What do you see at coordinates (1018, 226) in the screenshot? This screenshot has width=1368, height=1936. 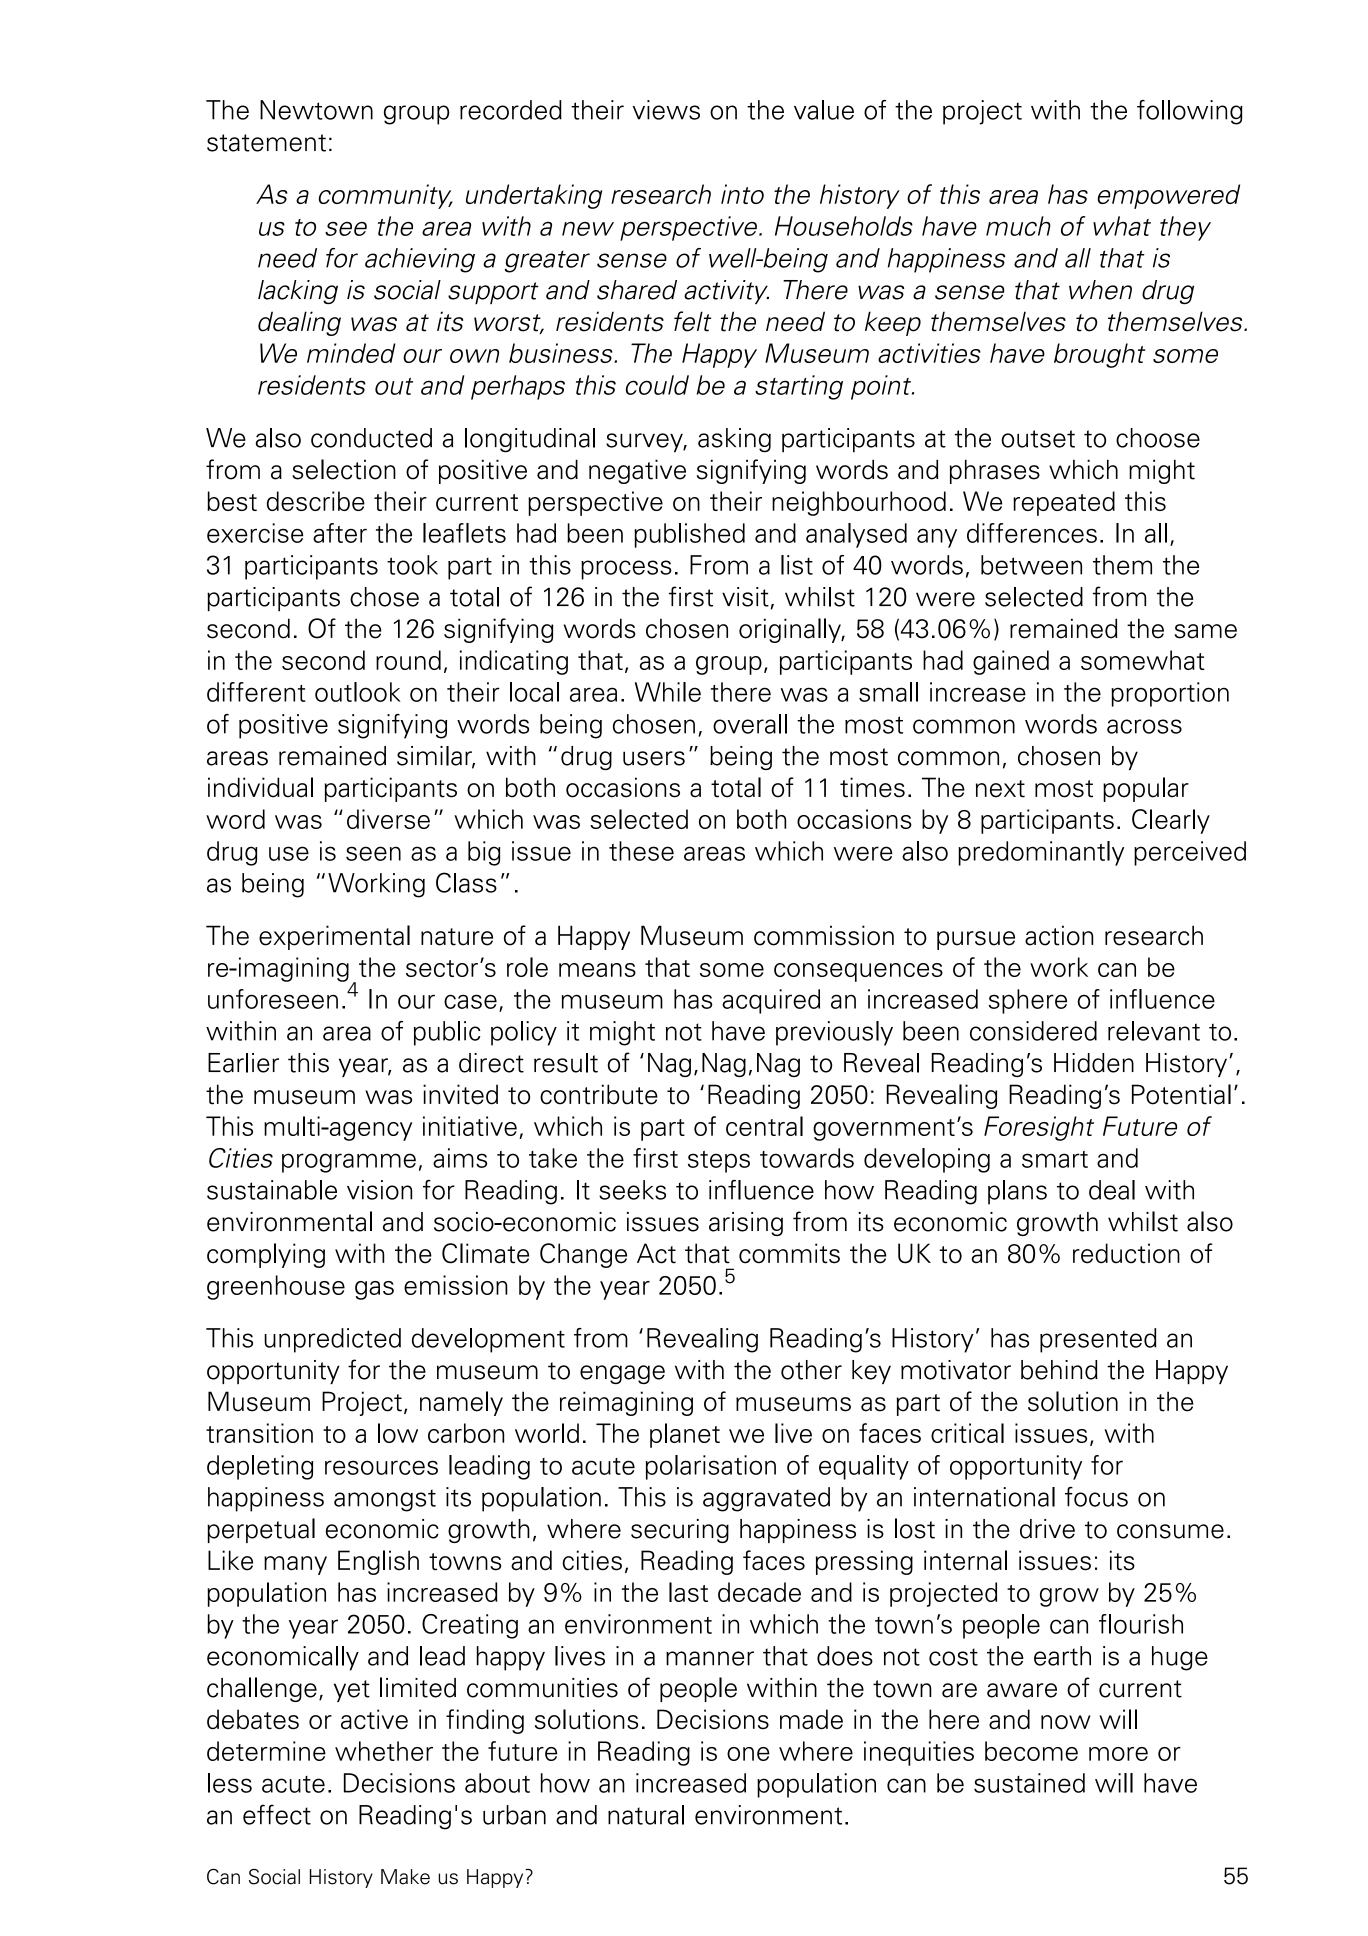 I see `much` at bounding box center [1018, 226].
